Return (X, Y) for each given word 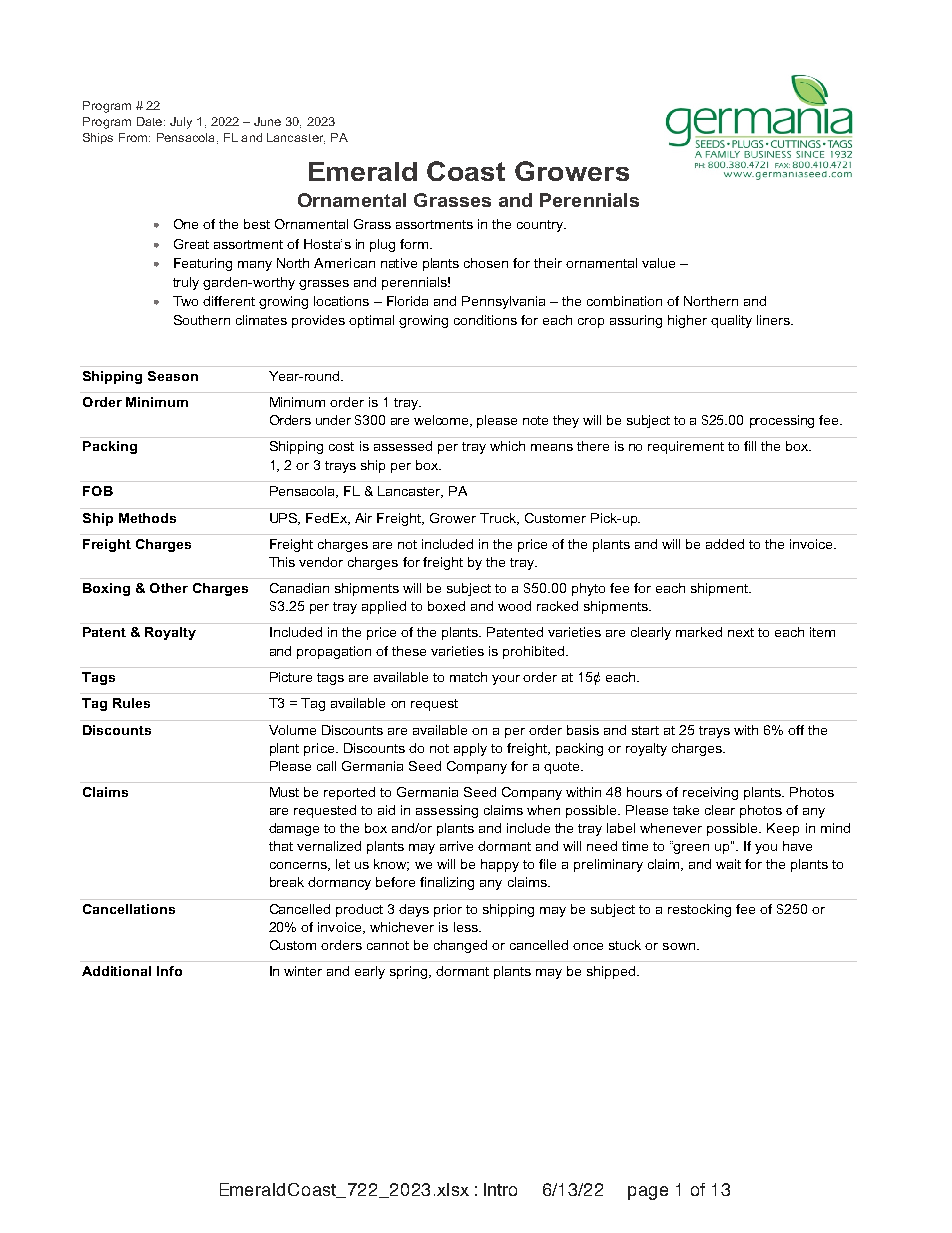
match (468, 677)
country (541, 226)
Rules (131, 703)
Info (169, 971)
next (741, 632)
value (658, 263)
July (181, 123)
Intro (500, 1189)
